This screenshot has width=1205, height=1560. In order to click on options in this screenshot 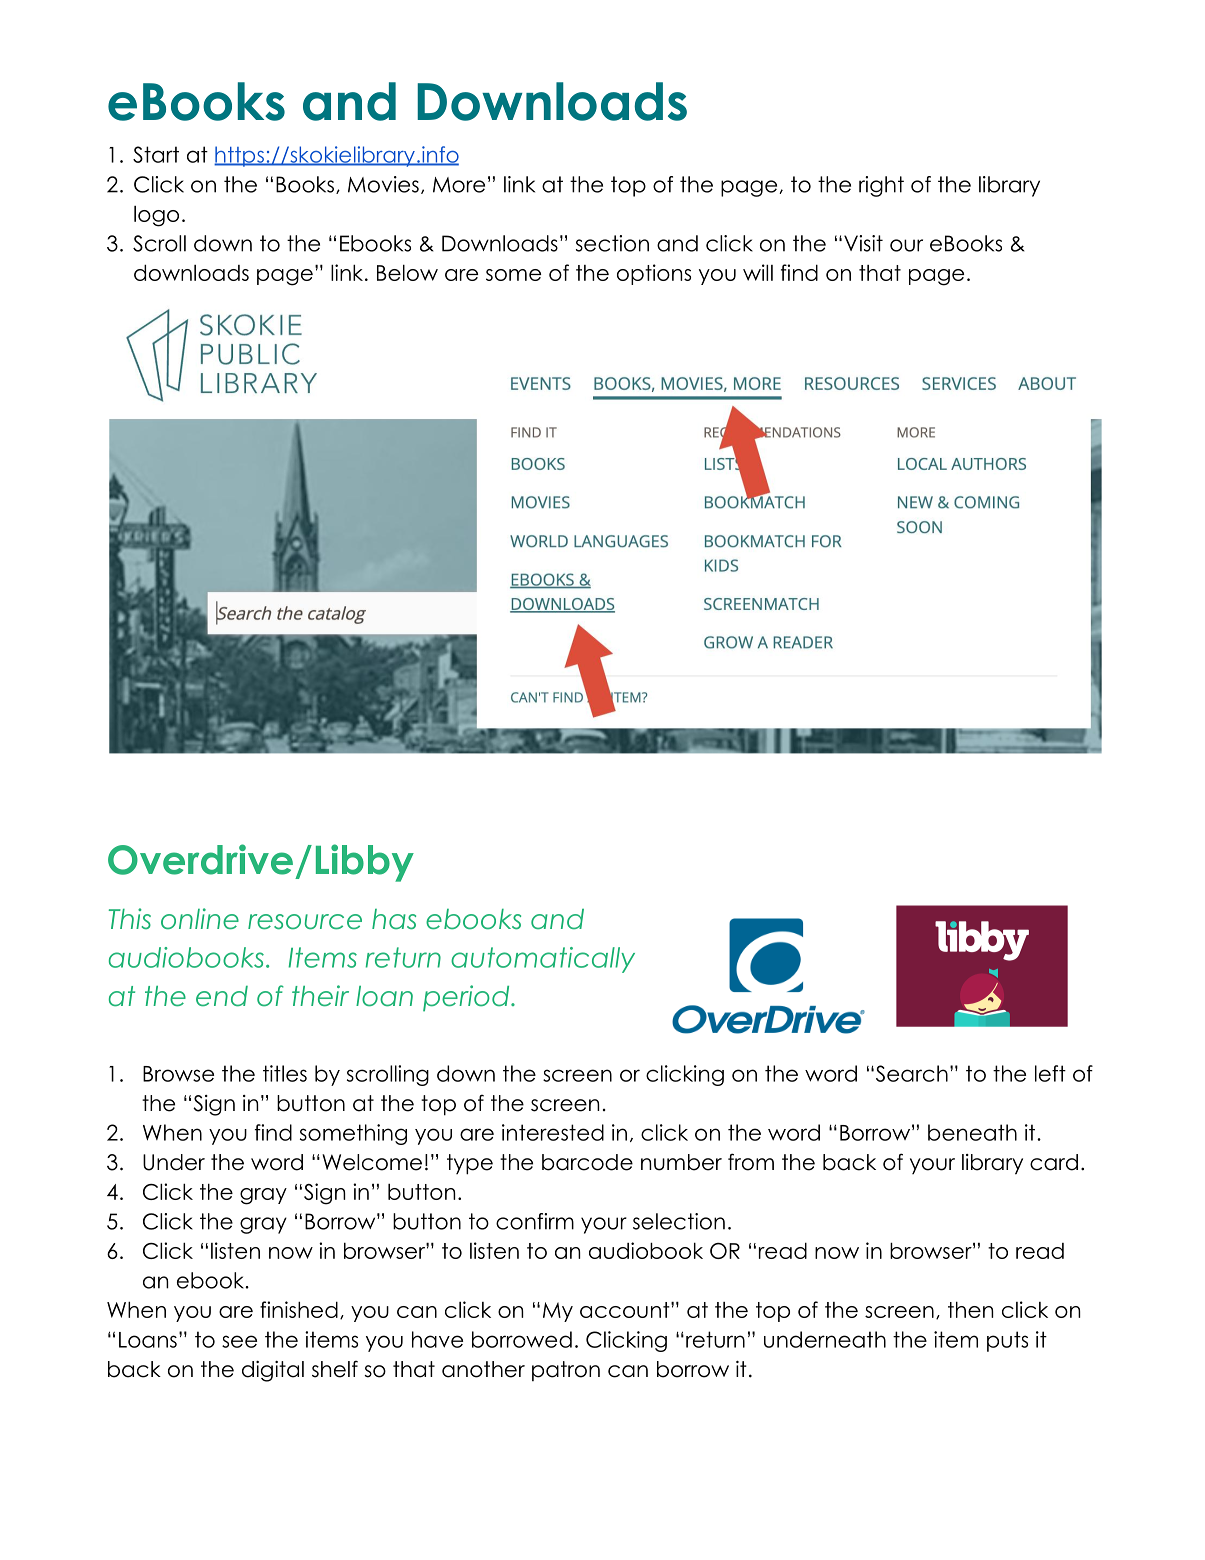, I will do `click(654, 274)`.
